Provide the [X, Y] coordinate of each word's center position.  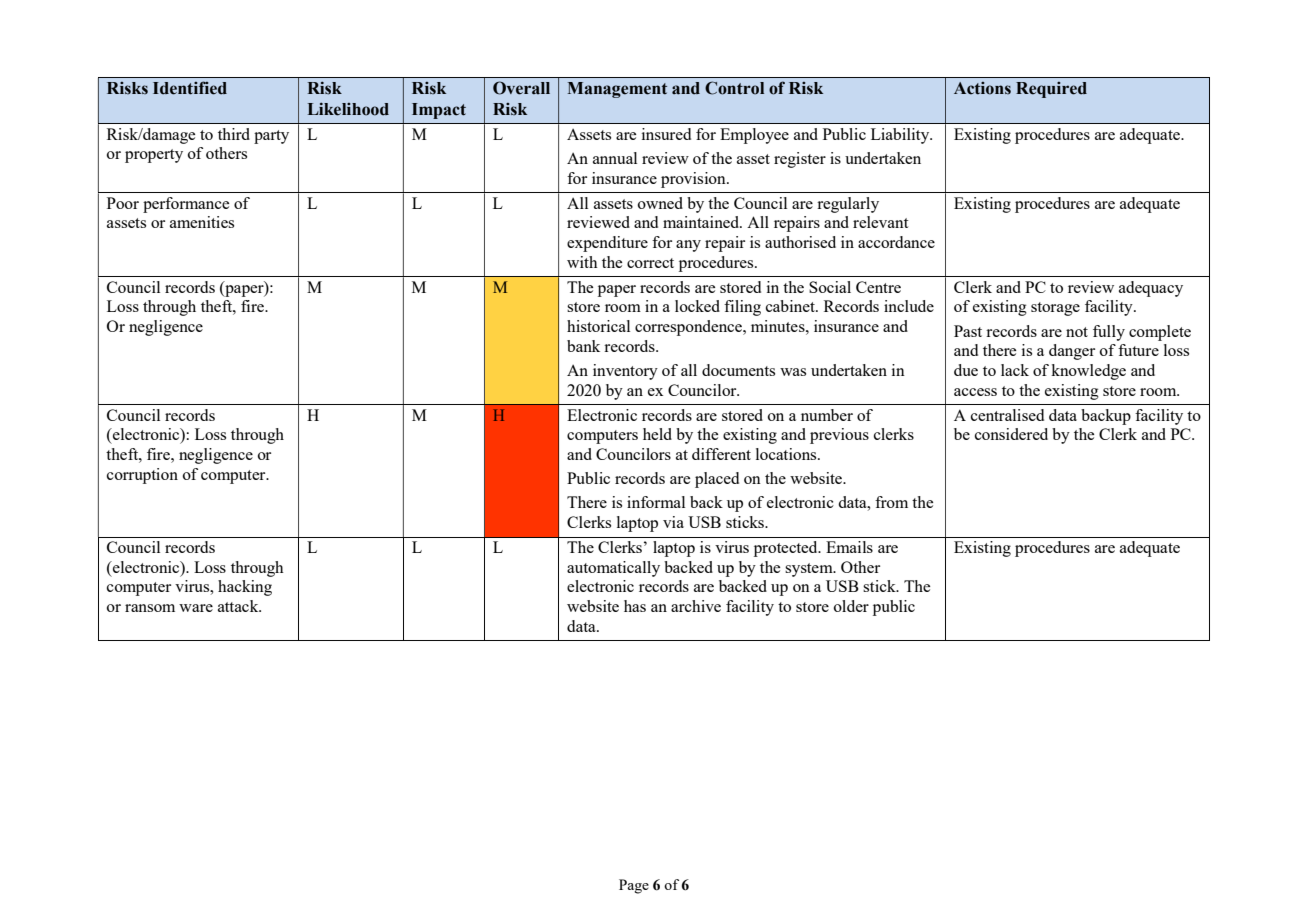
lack [1015, 370]
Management [617, 90]
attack [239, 606]
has [635, 606]
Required [1051, 90]
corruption [142, 476]
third [234, 134]
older [851, 606]
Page [634, 886]
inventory [625, 372]
